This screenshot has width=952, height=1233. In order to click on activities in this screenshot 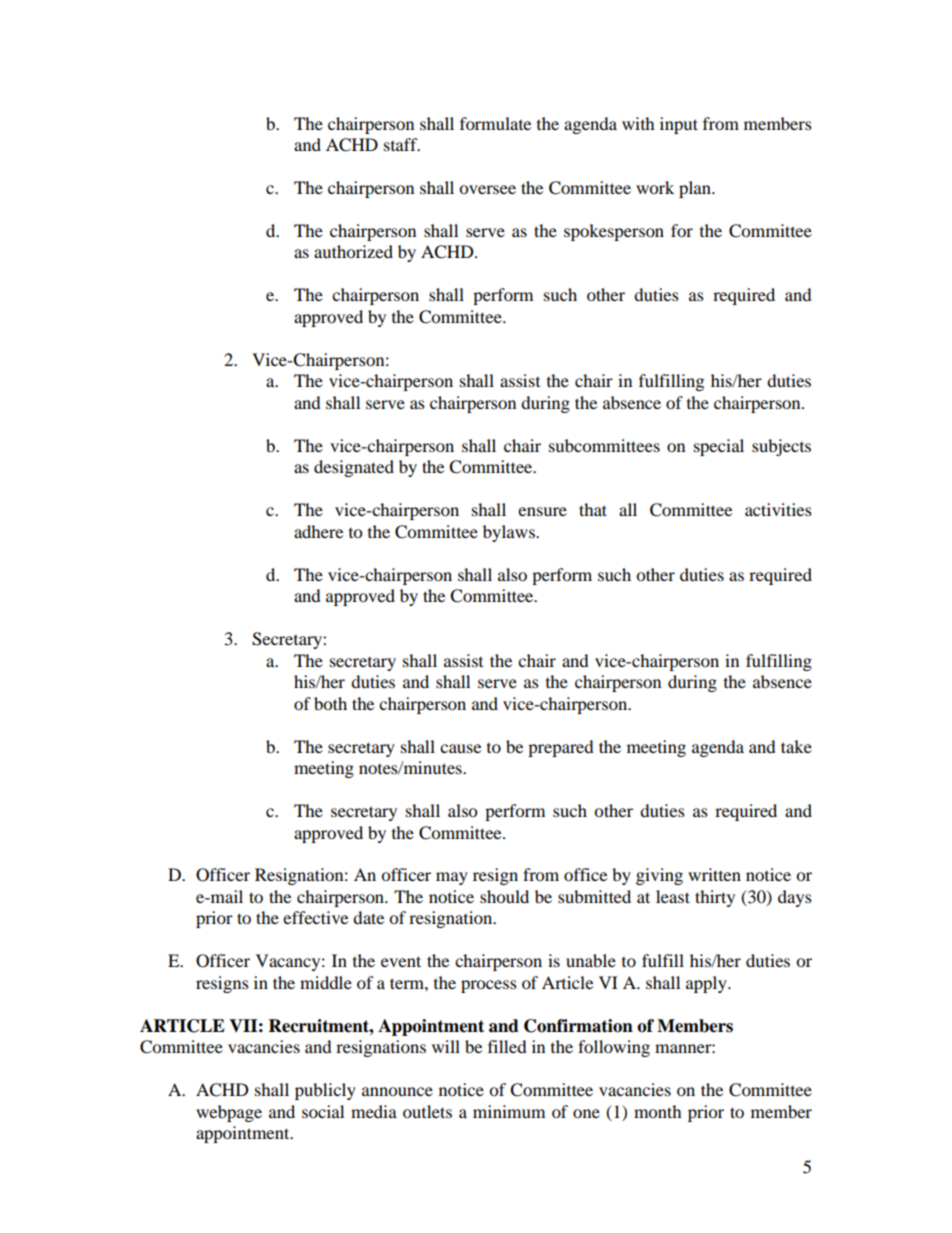, I will do `click(778, 509)`.
